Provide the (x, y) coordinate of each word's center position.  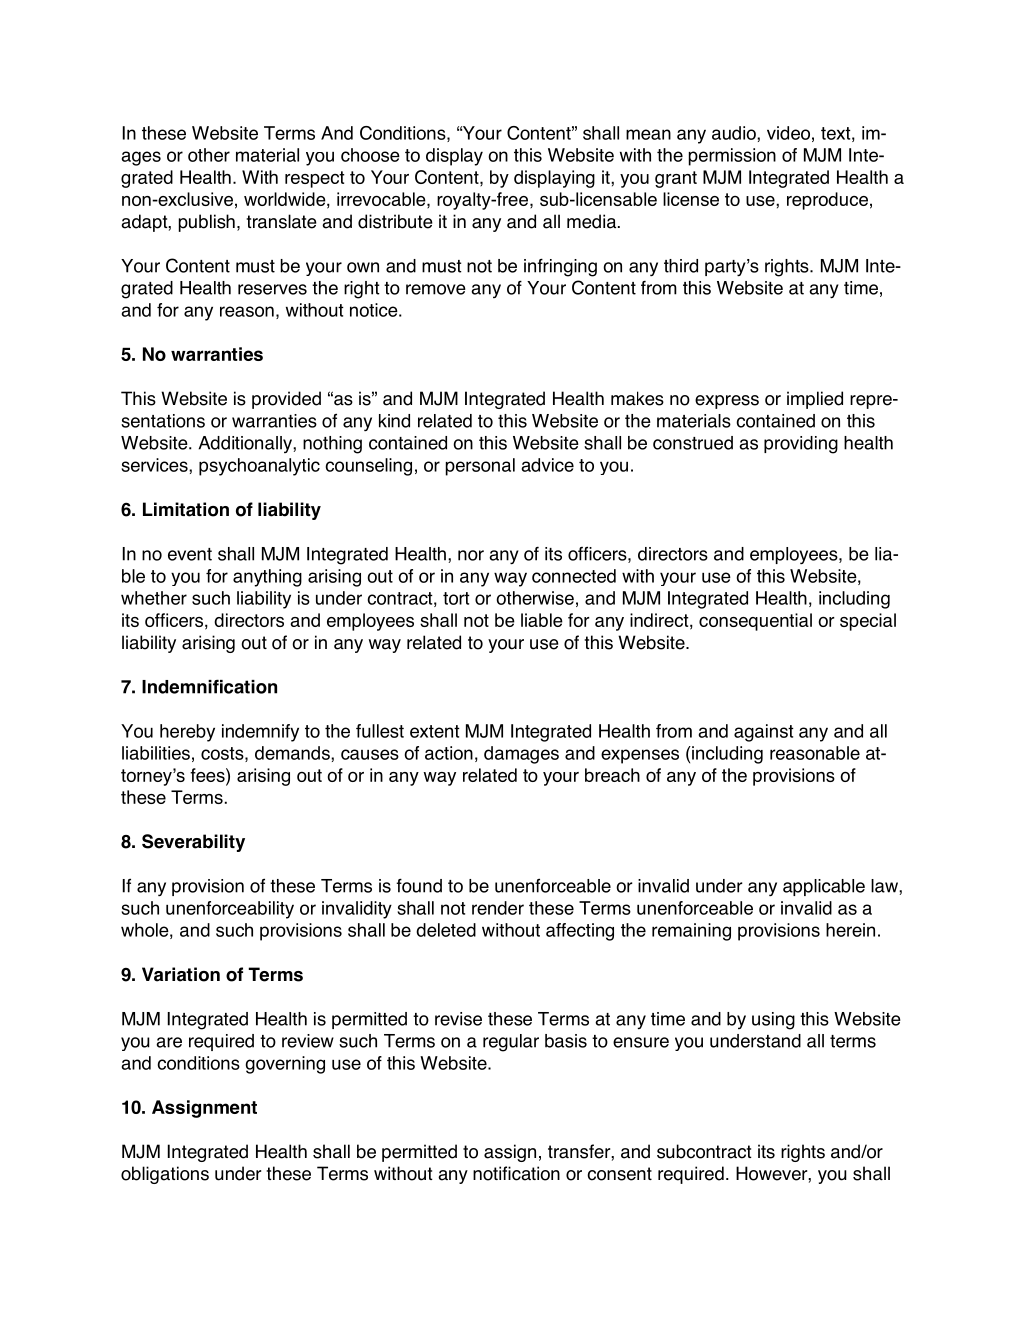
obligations (165, 1175)
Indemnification (209, 686)
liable (542, 620)
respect (314, 179)
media (593, 221)
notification (516, 1173)
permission (732, 157)
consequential (755, 622)
